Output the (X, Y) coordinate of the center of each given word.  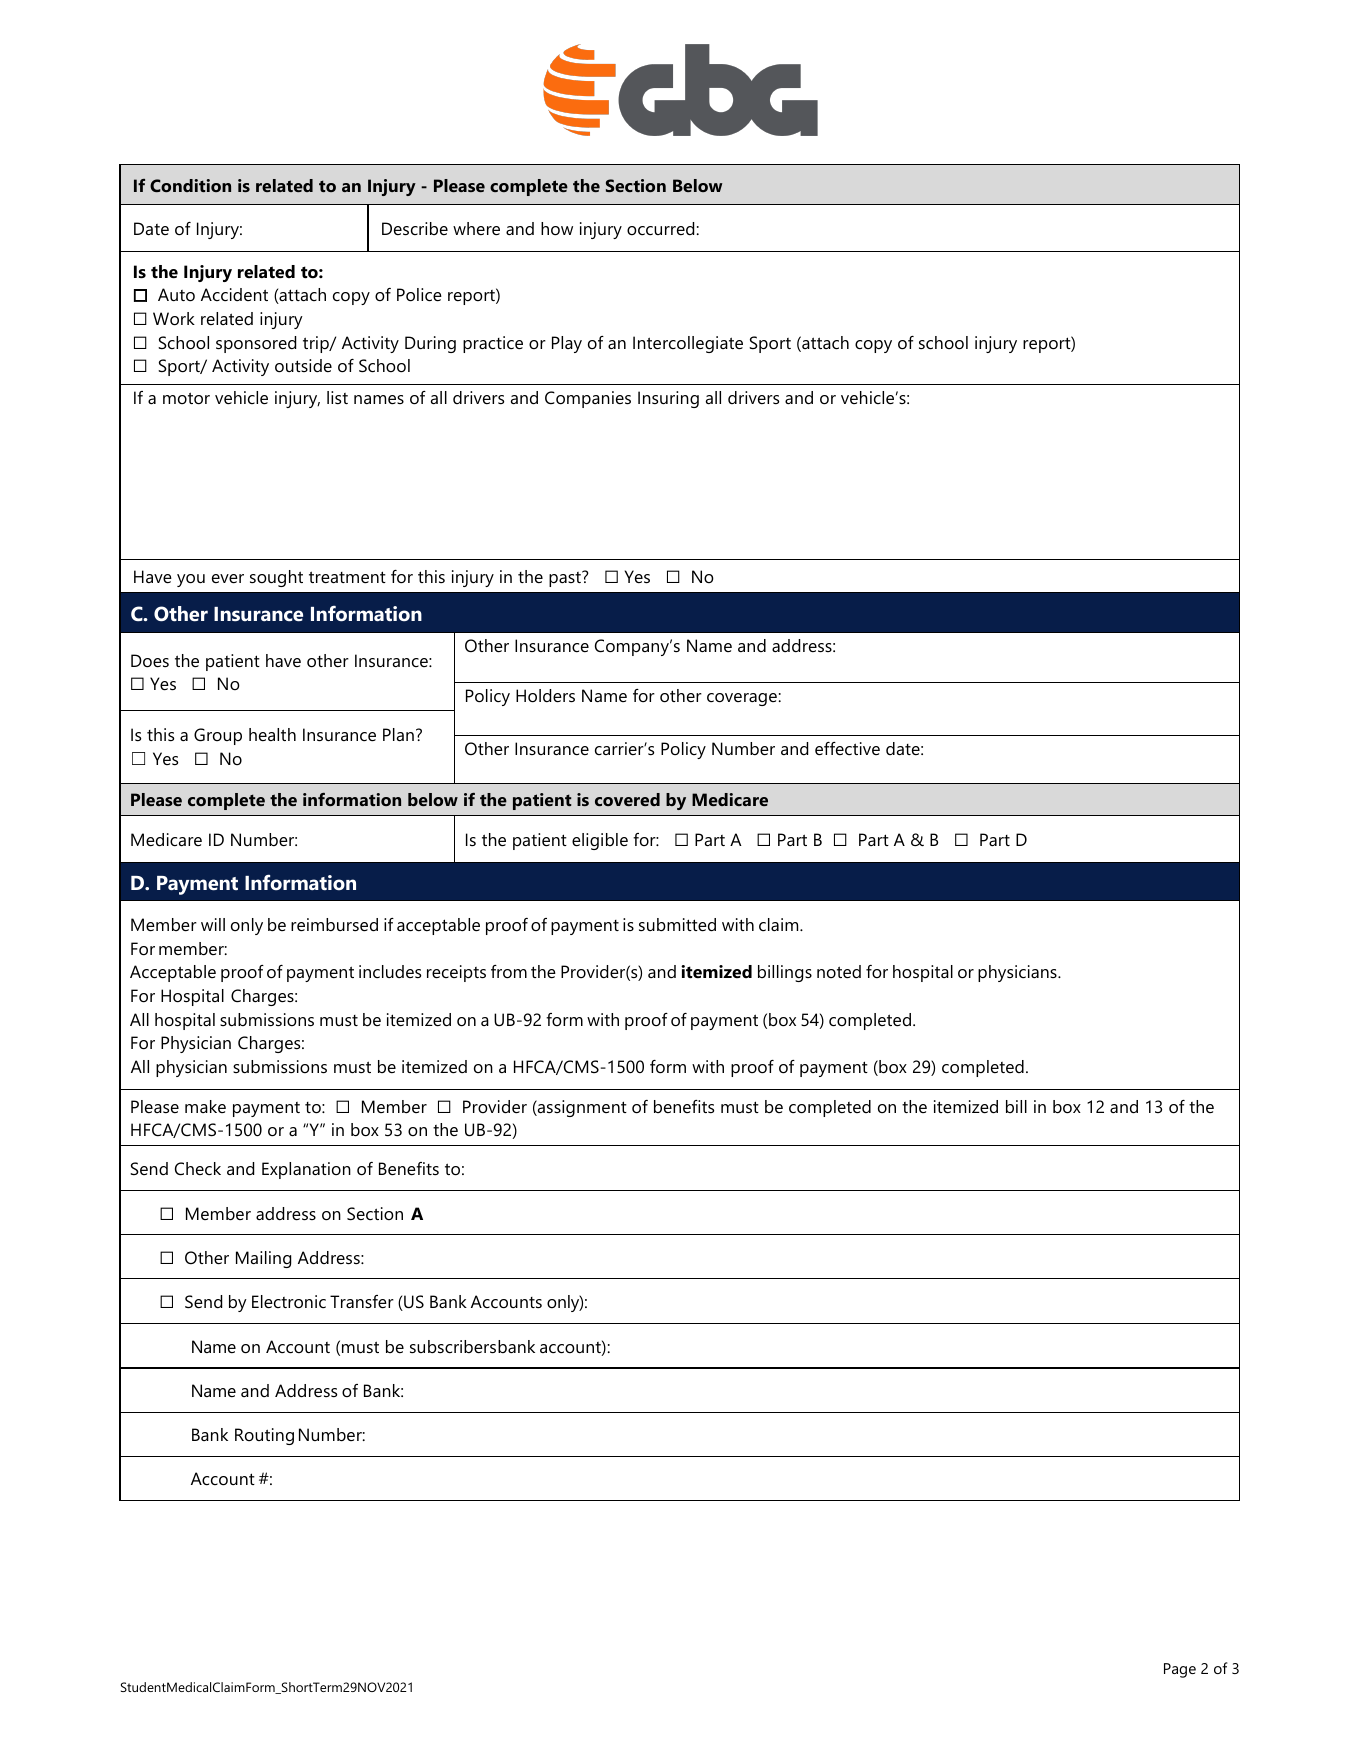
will (213, 924)
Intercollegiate (688, 344)
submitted (677, 925)
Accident (234, 294)
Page (1180, 1670)
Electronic (289, 1302)
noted (839, 971)
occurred (660, 228)
